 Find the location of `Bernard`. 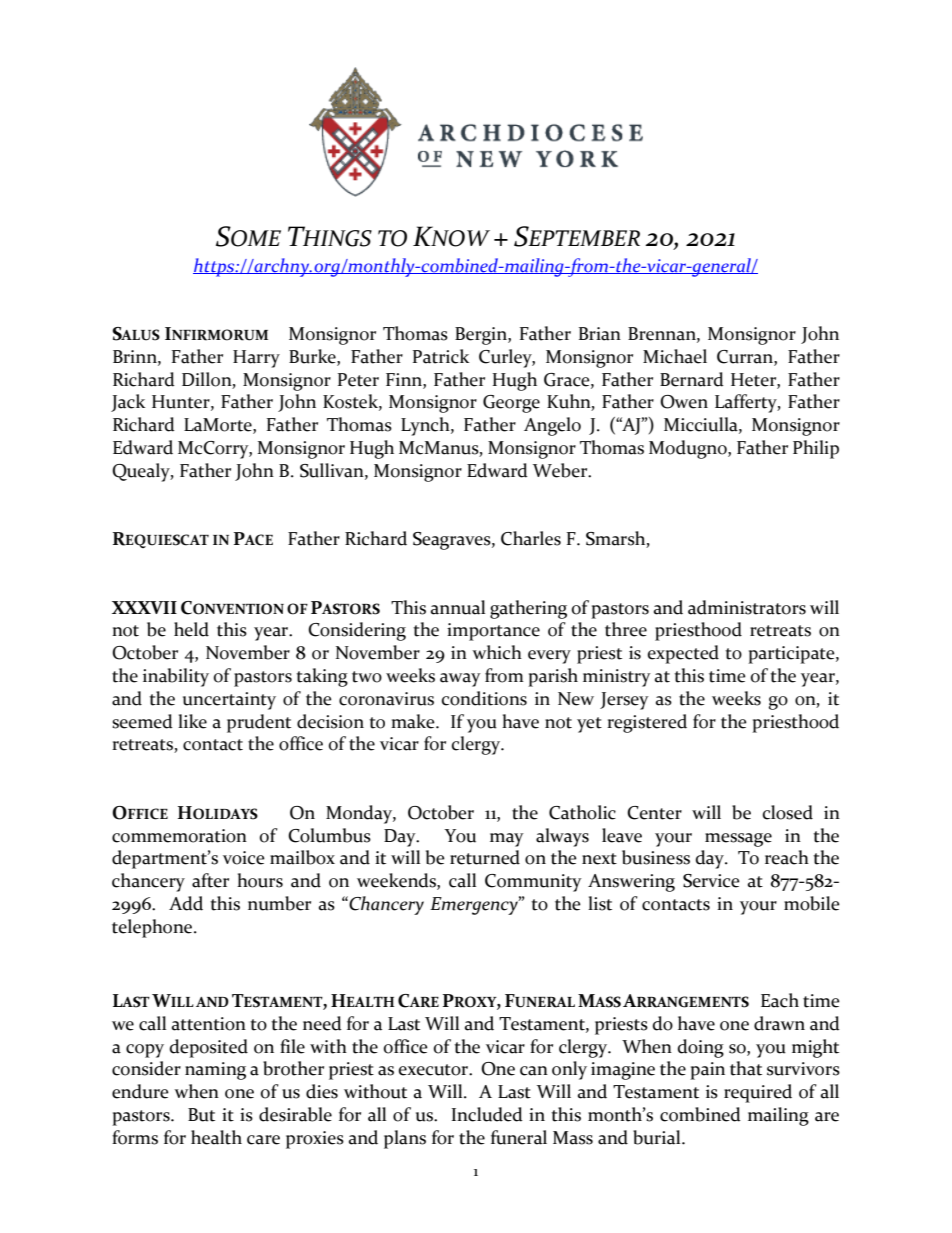

Bernard is located at coordinates (692, 379).
